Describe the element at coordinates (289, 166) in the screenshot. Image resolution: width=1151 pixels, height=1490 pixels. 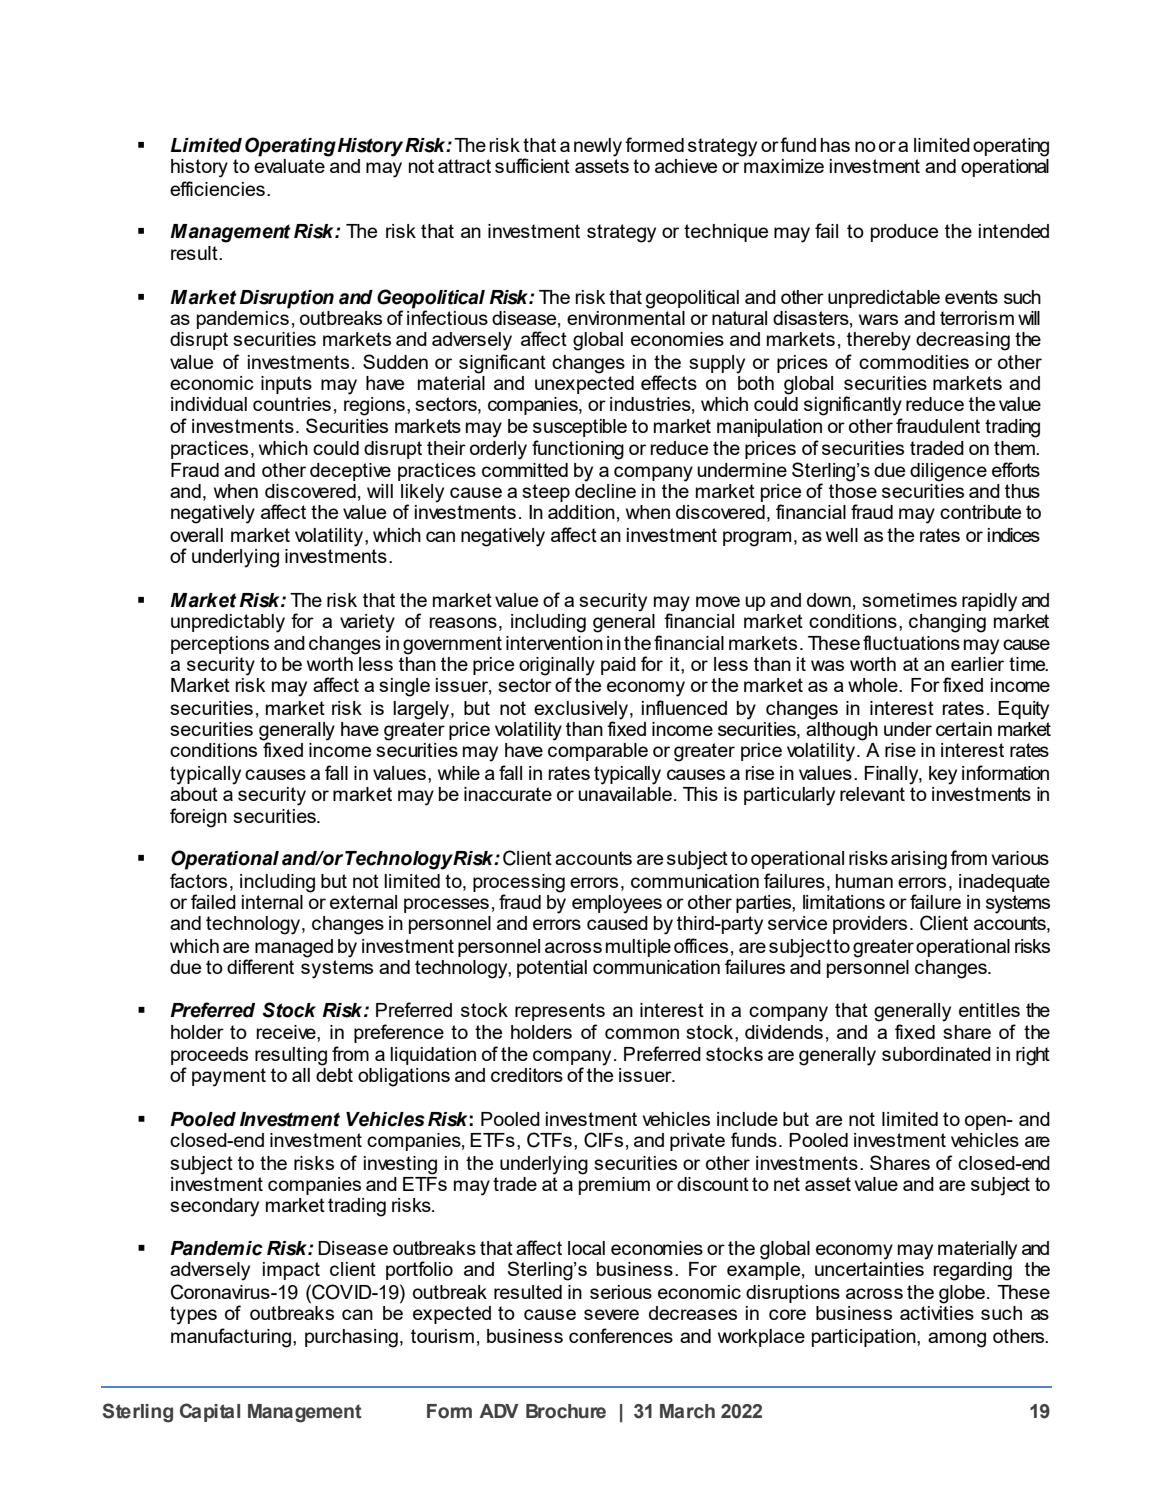
I see `evaluate` at that location.
